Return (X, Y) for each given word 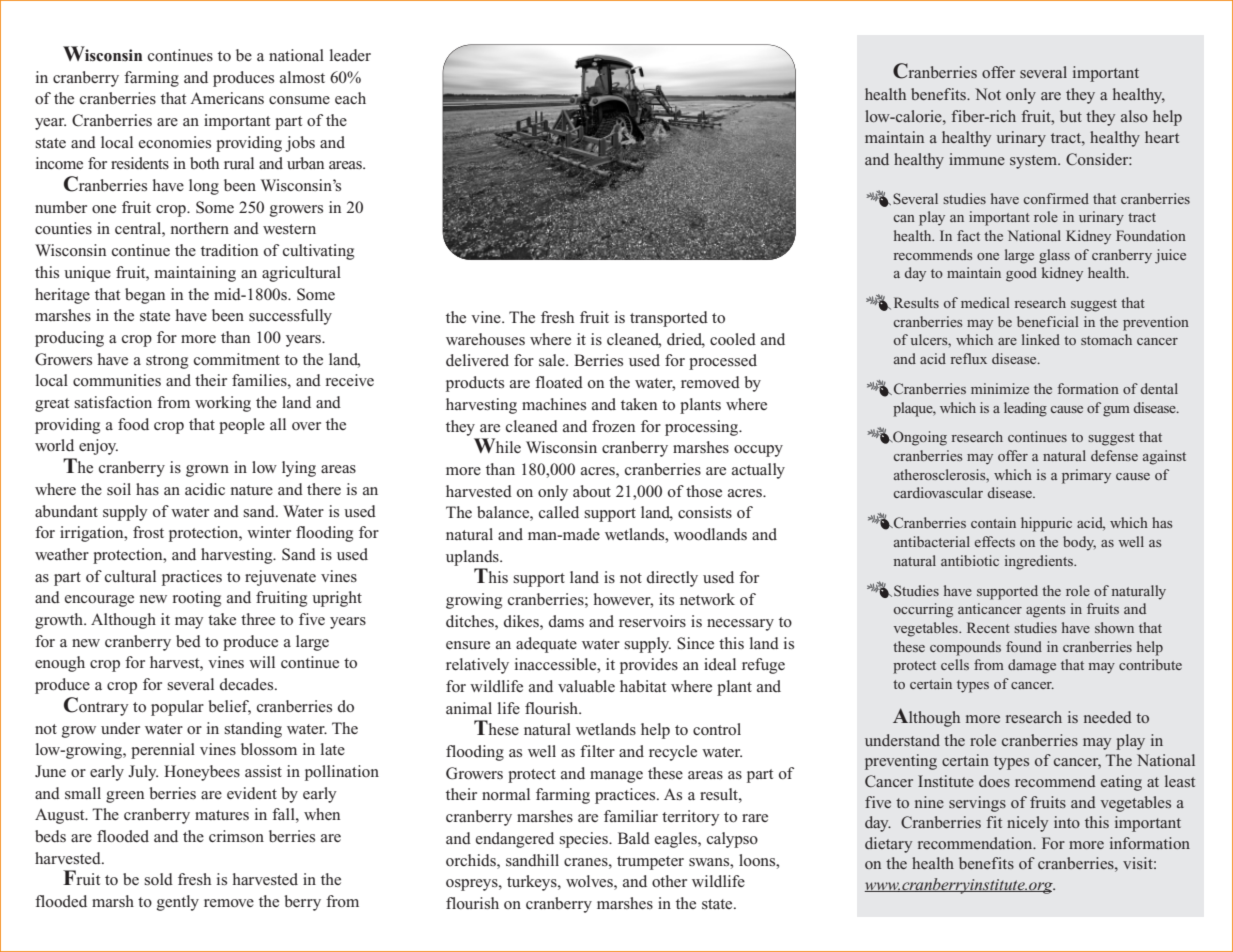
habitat (643, 686)
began (145, 296)
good (1021, 274)
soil (119, 489)
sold (158, 879)
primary (1086, 476)
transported (669, 319)
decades (248, 684)
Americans (227, 98)
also (1134, 116)
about (592, 491)
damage (1032, 666)
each (350, 98)
